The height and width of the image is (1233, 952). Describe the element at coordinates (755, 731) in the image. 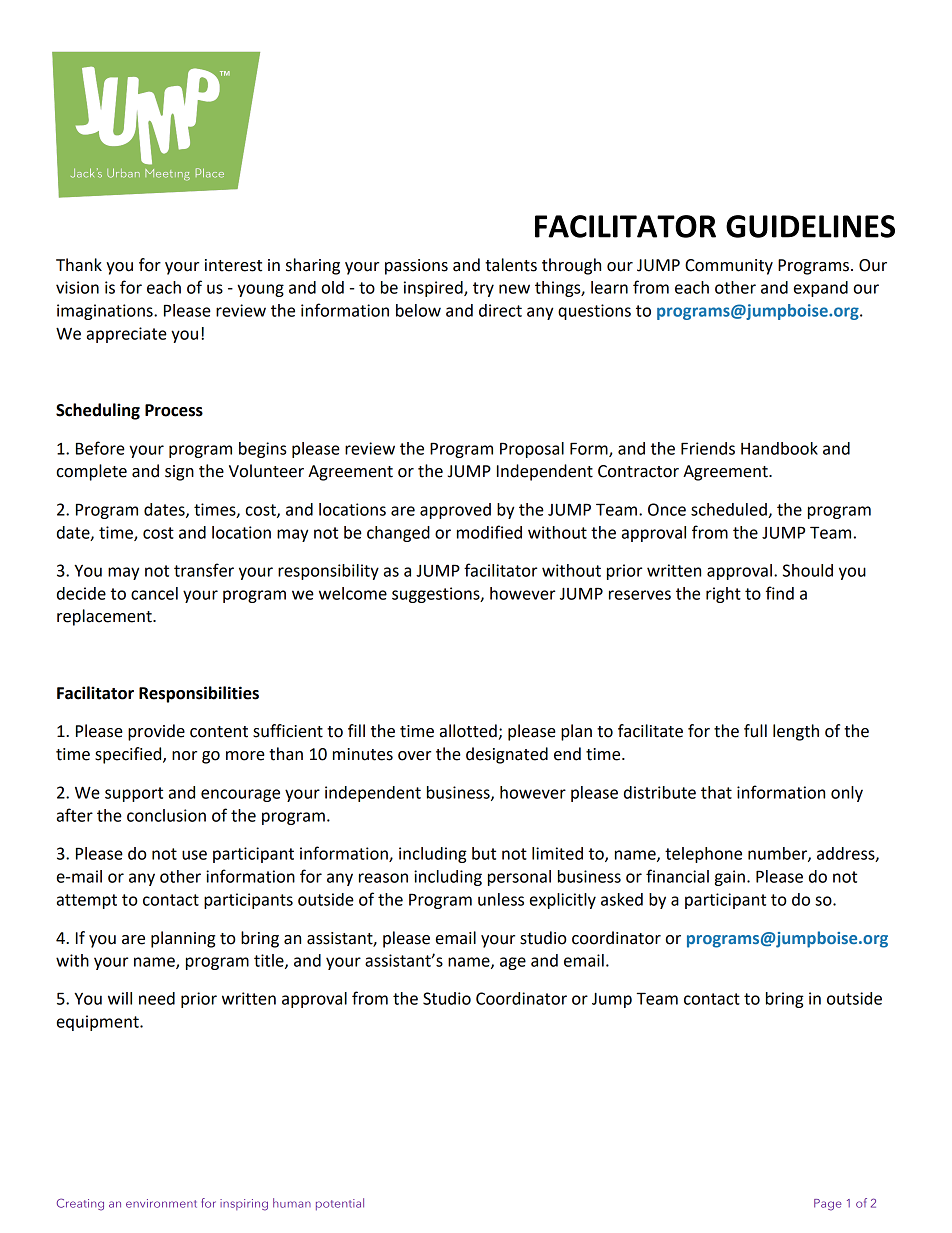

I see `full` at that location.
